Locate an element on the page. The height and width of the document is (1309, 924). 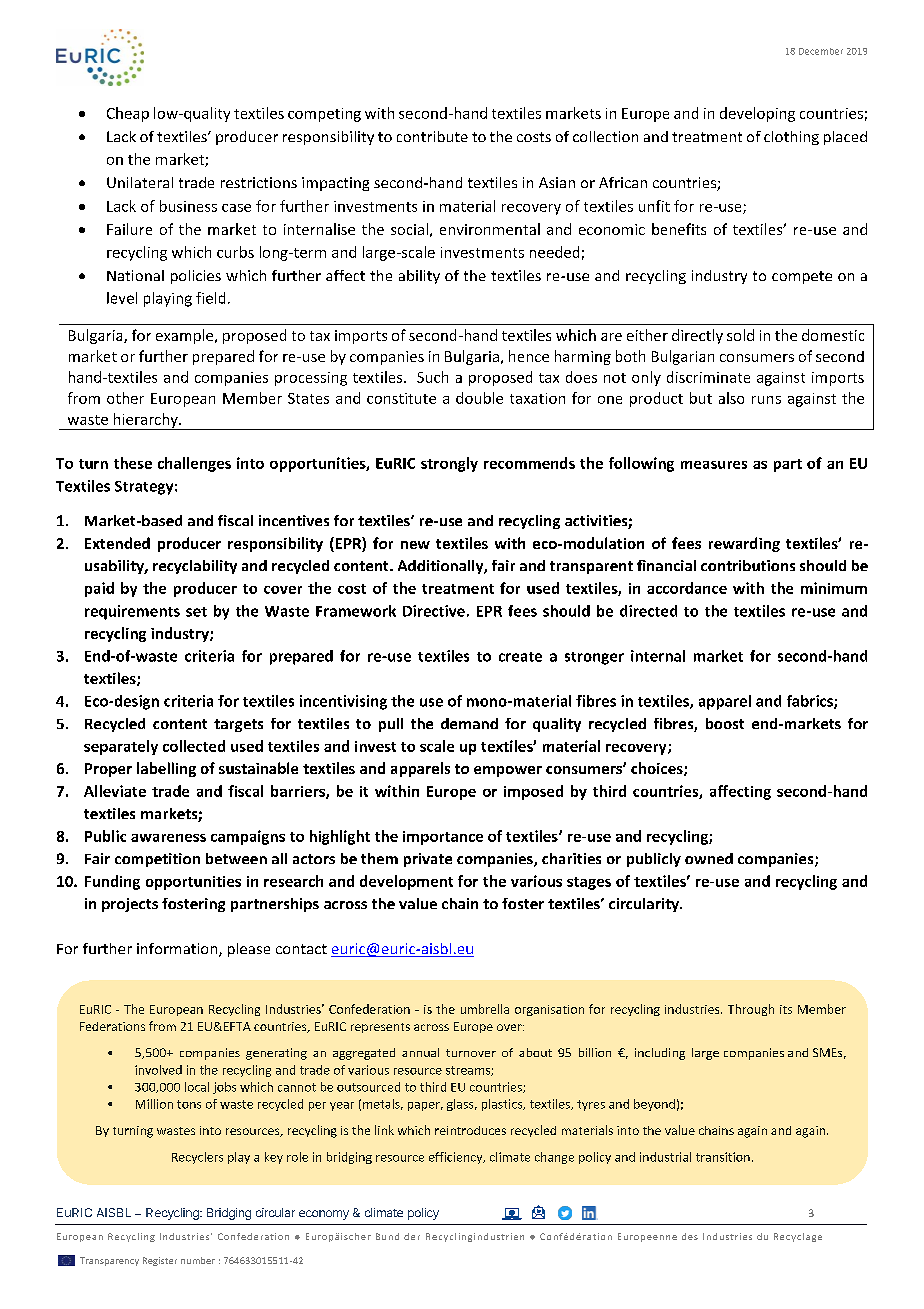
information is located at coordinates (178, 950).
